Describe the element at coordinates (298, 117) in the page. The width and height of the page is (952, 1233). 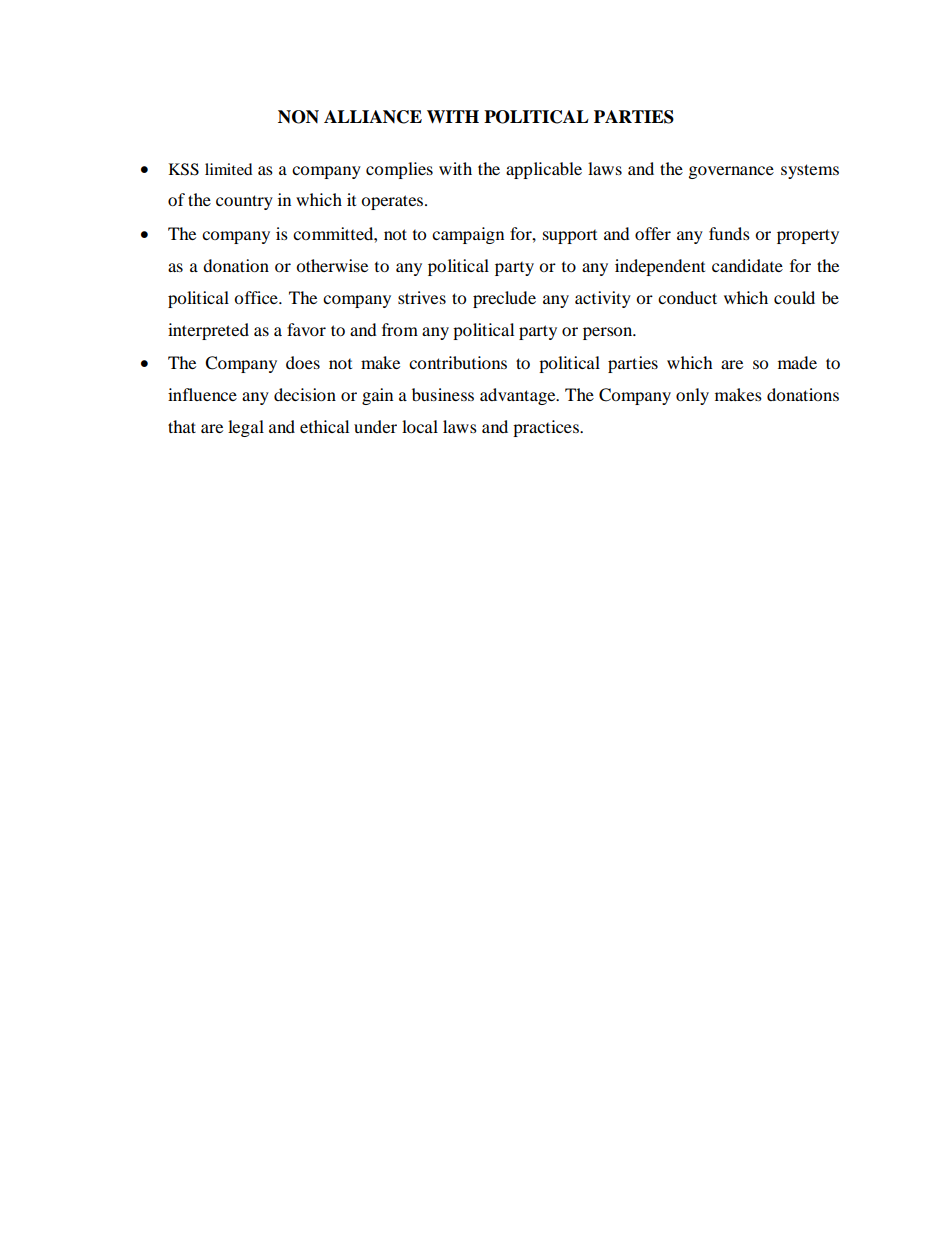
I see `NON` at that location.
